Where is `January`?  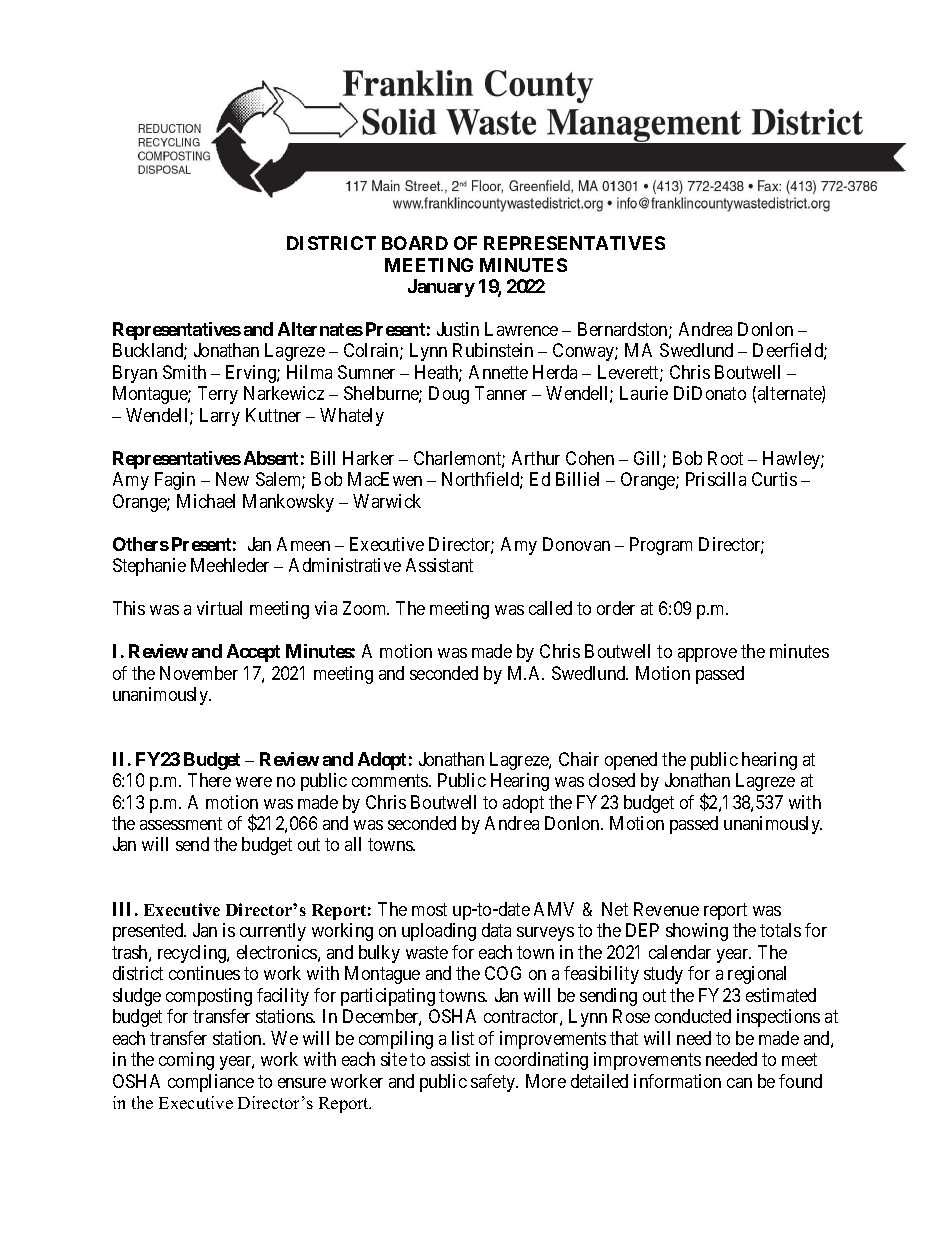 January is located at coordinates (441, 288).
